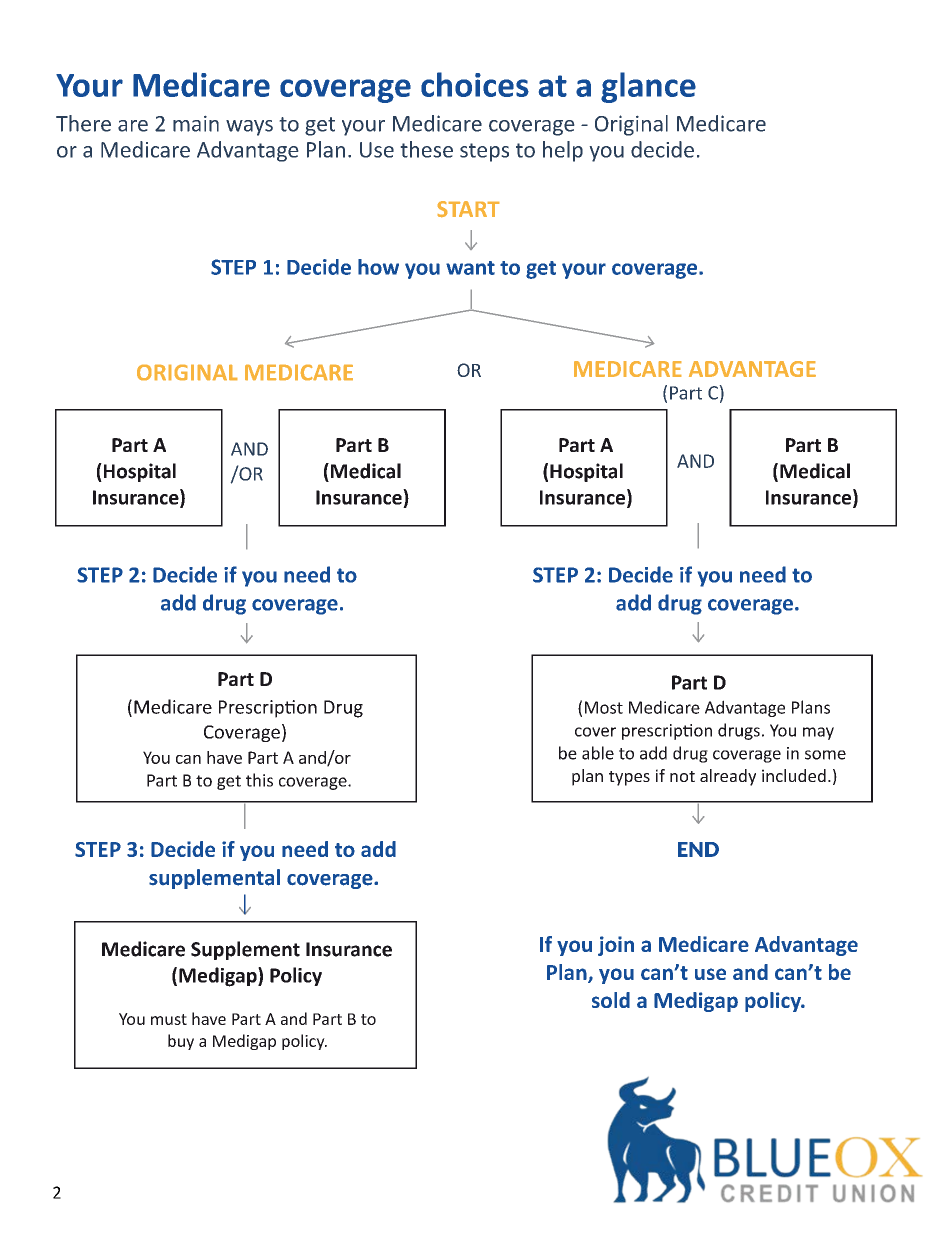 The width and height of the screenshot is (952, 1233). I want to click on able, so click(598, 753).
